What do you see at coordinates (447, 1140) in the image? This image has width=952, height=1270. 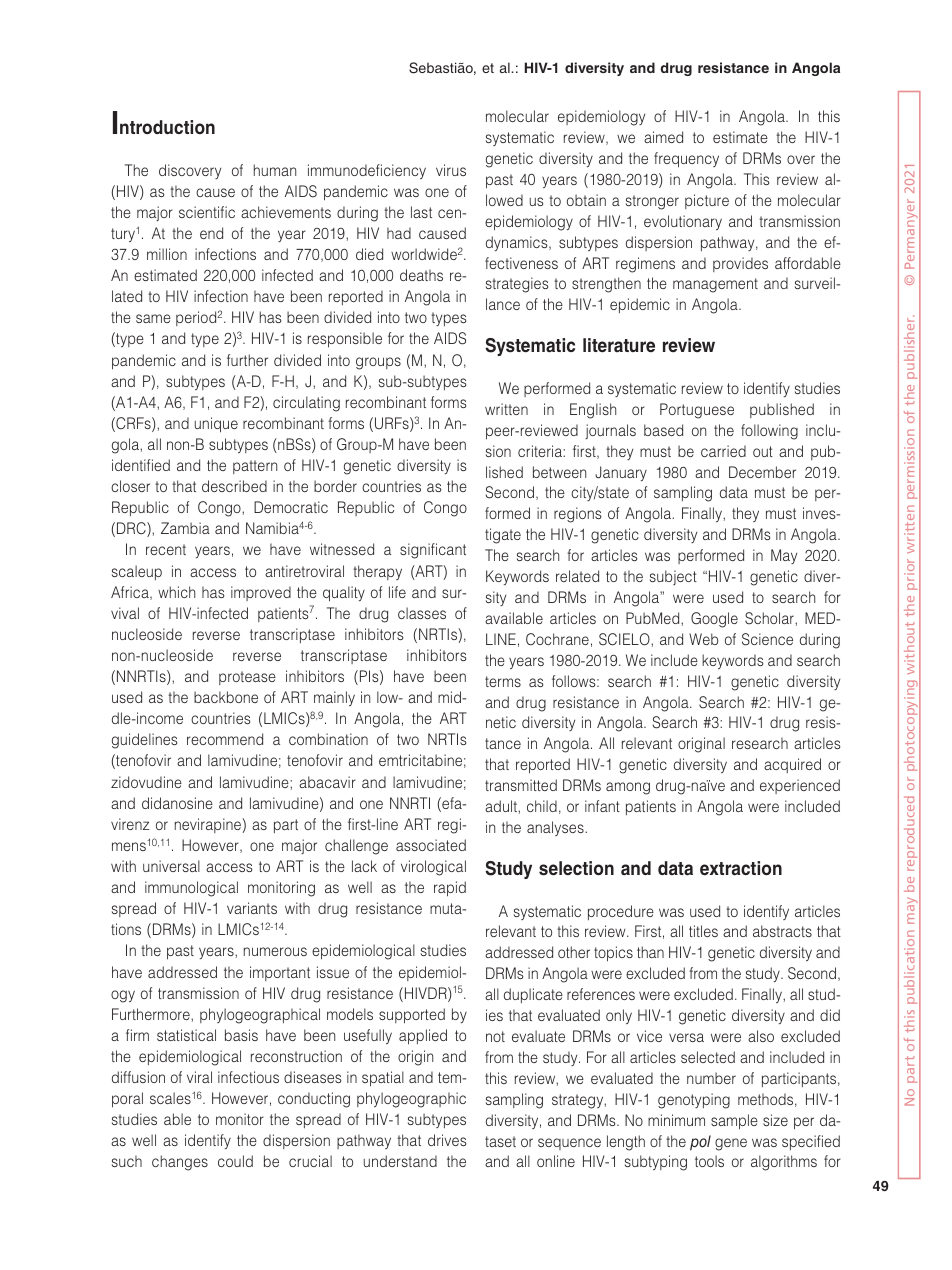 I see `drives` at bounding box center [447, 1140].
